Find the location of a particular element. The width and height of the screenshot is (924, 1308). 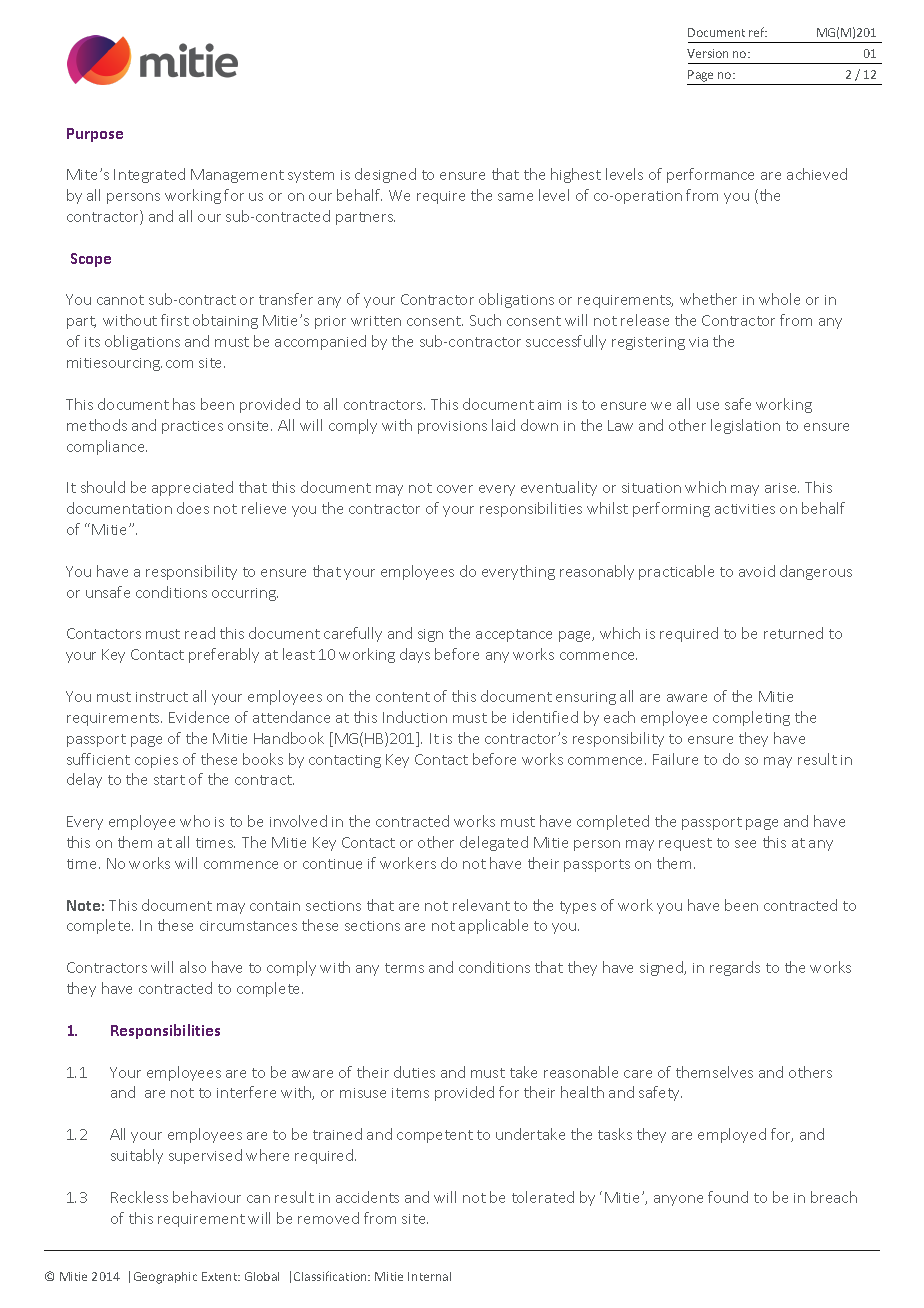

instruct is located at coordinates (162, 697).
